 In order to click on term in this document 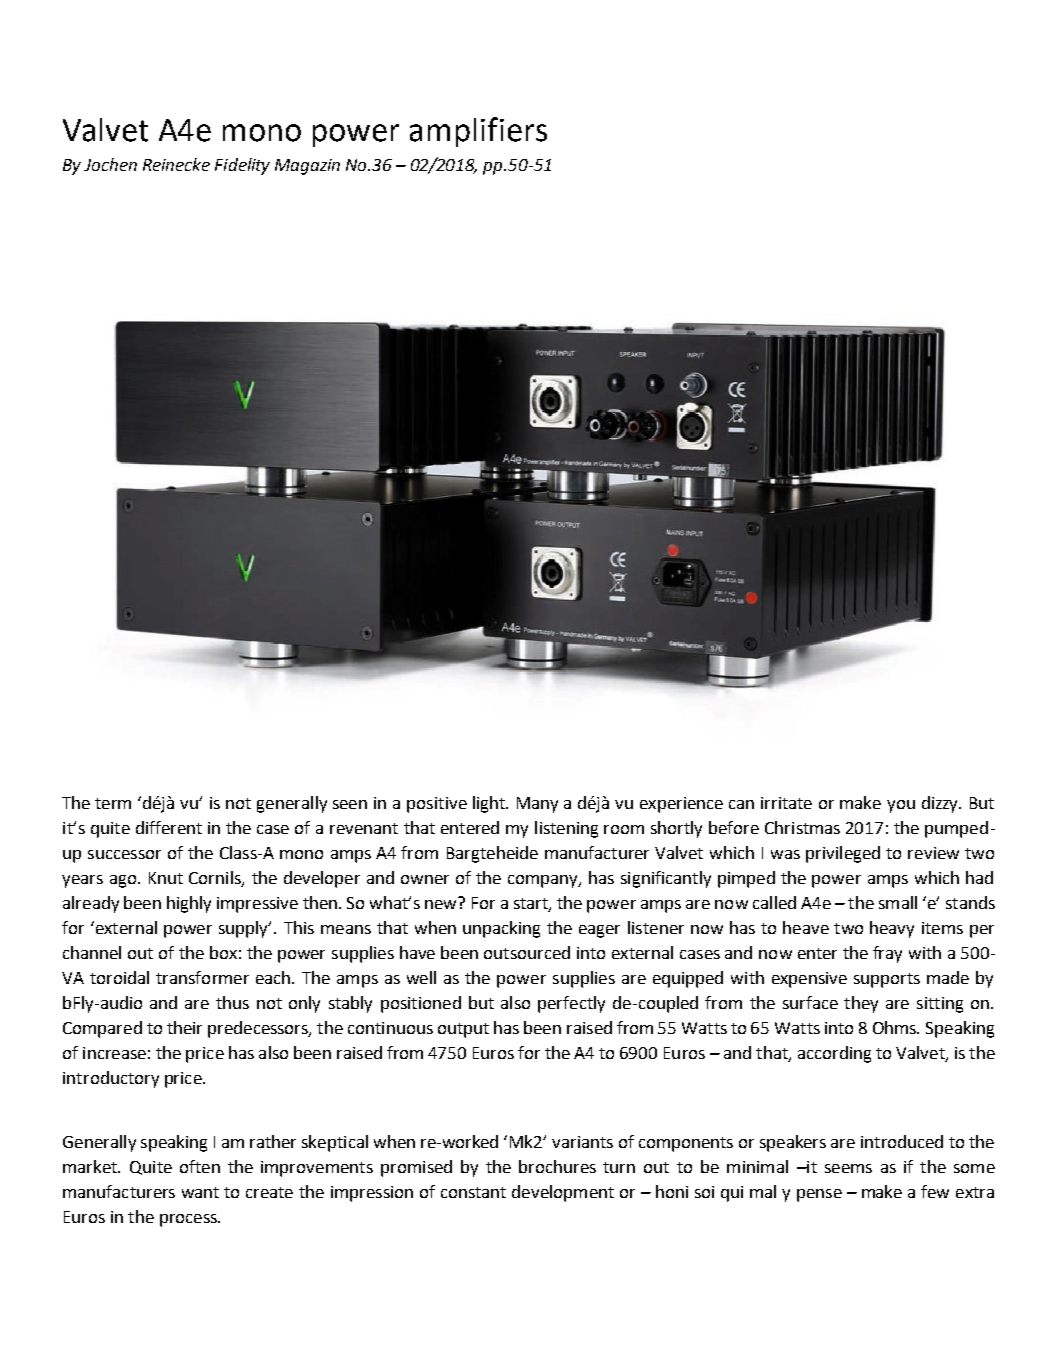, I will do `click(113, 803)`.
